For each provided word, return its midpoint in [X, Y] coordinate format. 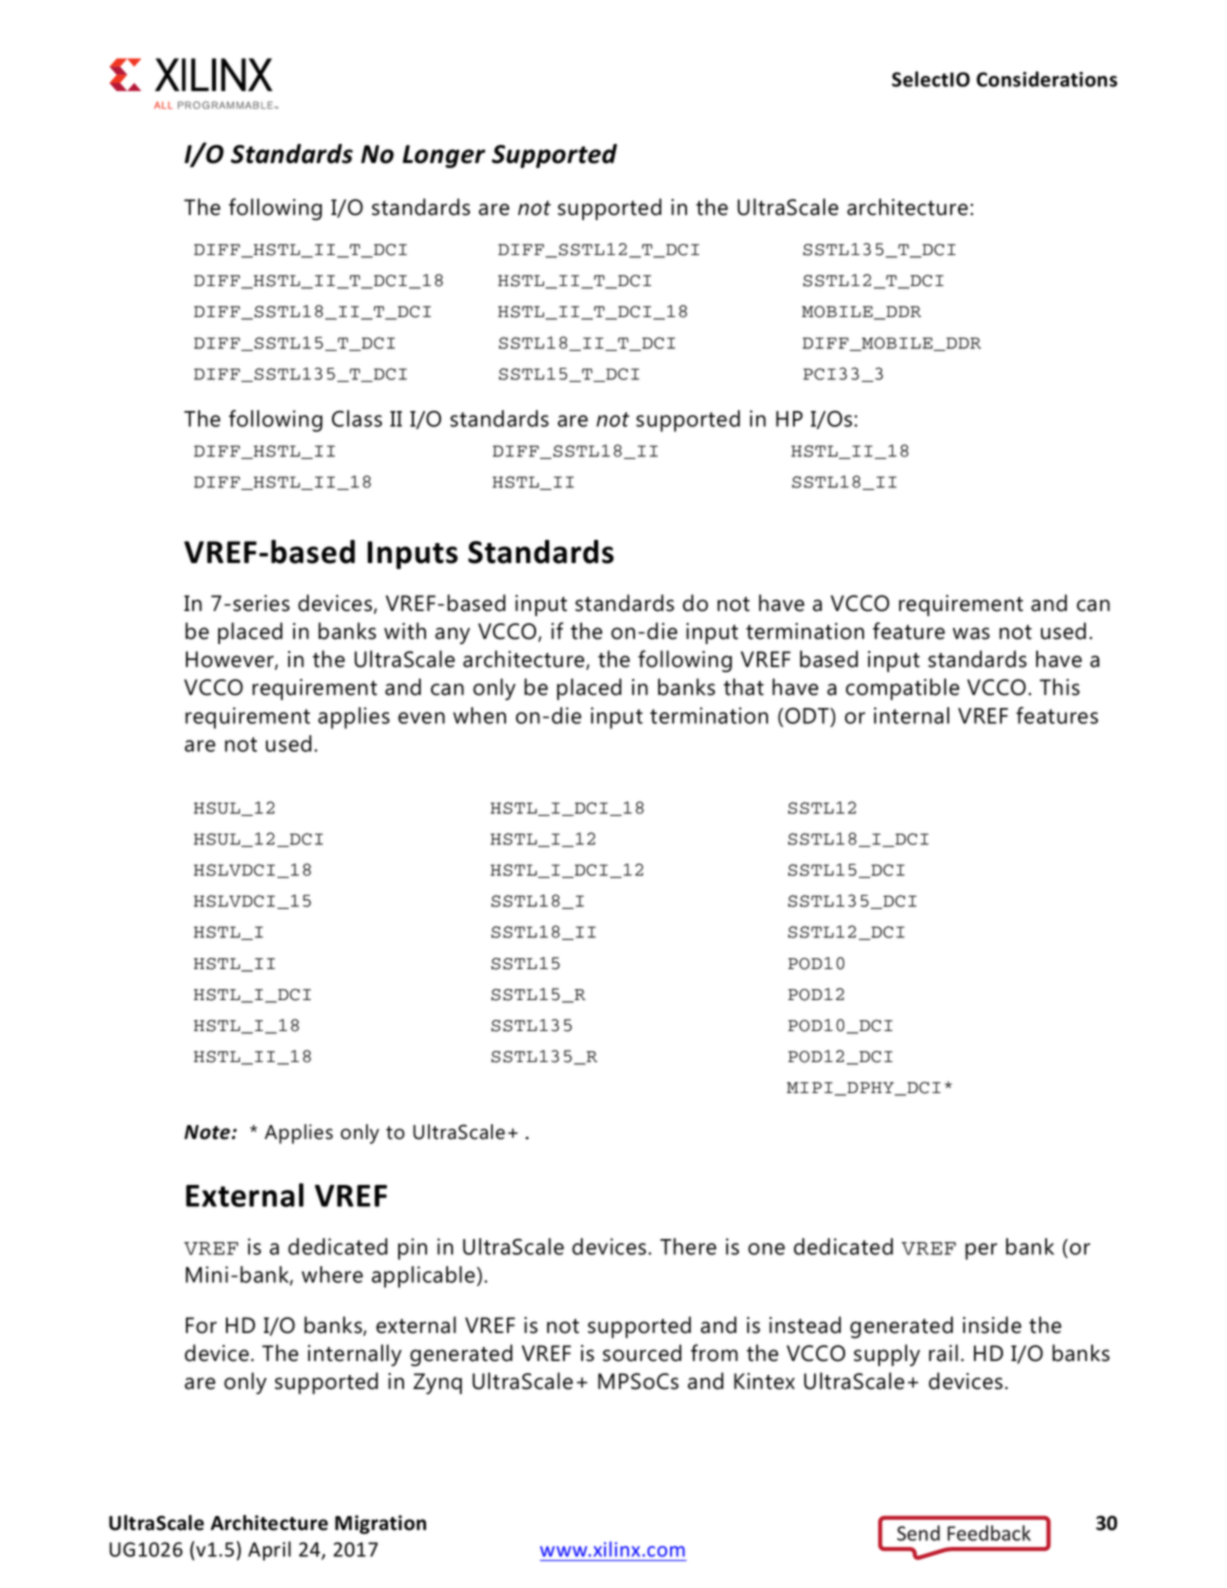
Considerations [1047, 79]
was [971, 633]
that [744, 687]
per [981, 1251]
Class [357, 418]
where [332, 1274]
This [1060, 687]
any [452, 635]
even [421, 718]
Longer [444, 156]
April [269, 1551]
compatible [902, 689]
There [688, 1246]
